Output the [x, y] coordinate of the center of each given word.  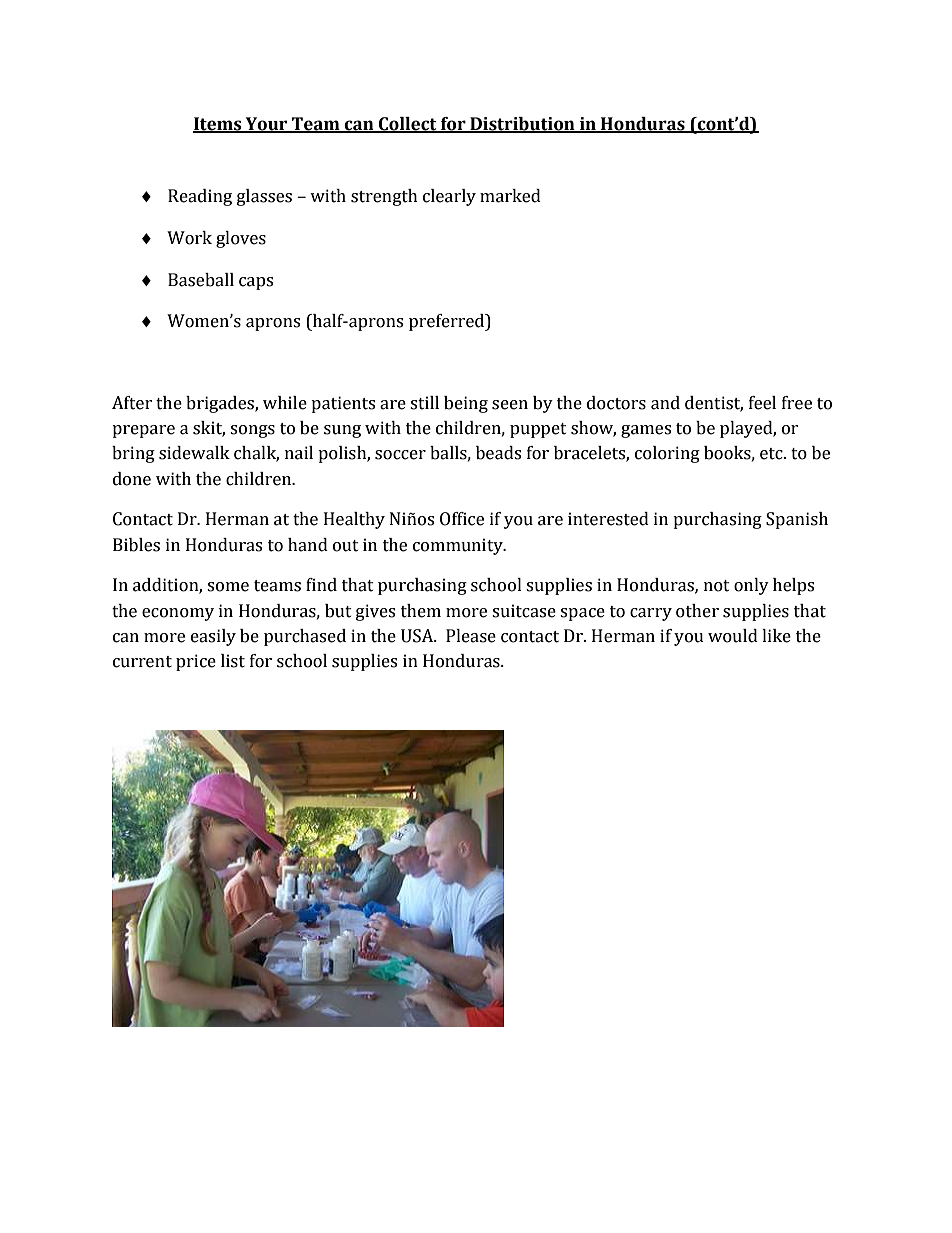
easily [213, 637]
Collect [408, 124]
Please [471, 636]
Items [218, 124]
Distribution [522, 124]
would [733, 636]
